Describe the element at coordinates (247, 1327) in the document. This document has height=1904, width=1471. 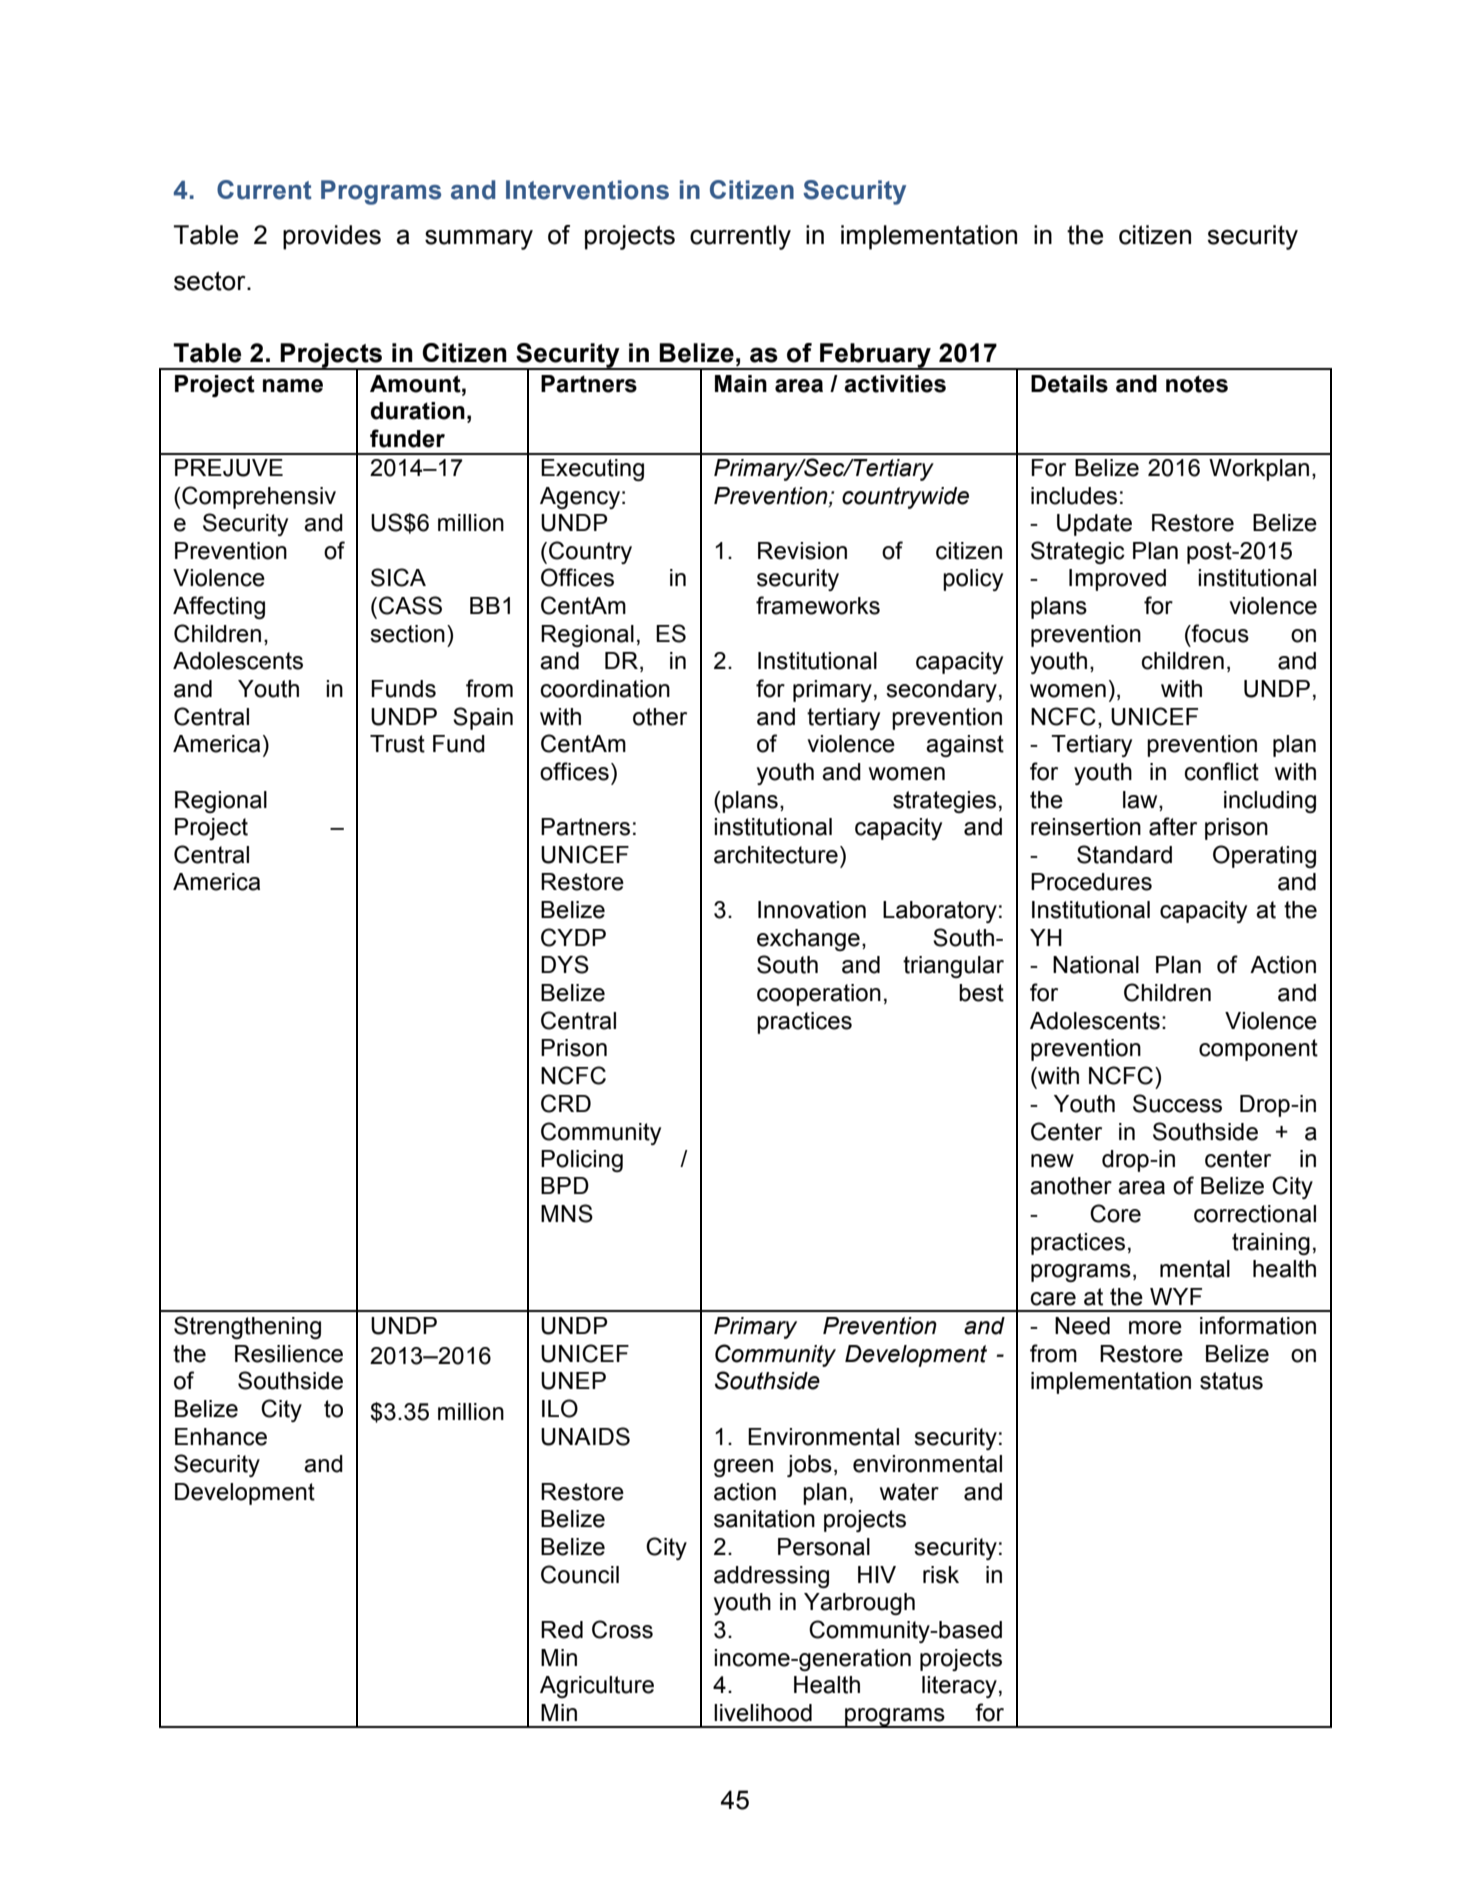
I see `Strengthening` at that location.
